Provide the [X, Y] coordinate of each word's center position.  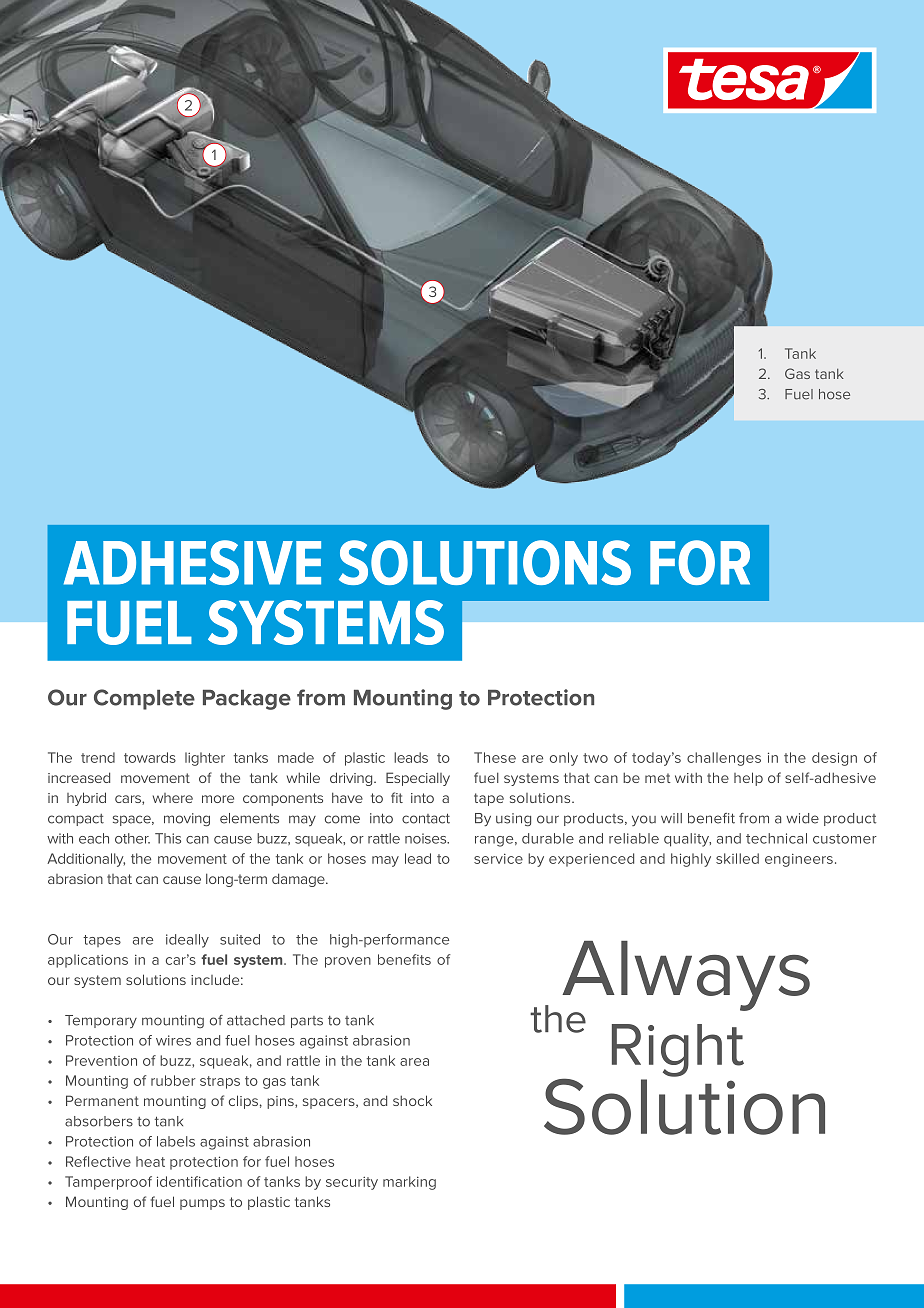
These [495, 757]
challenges [724, 759]
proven [348, 962]
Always [686, 977]
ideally [187, 941]
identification [199, 1181]
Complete [144, 699]
